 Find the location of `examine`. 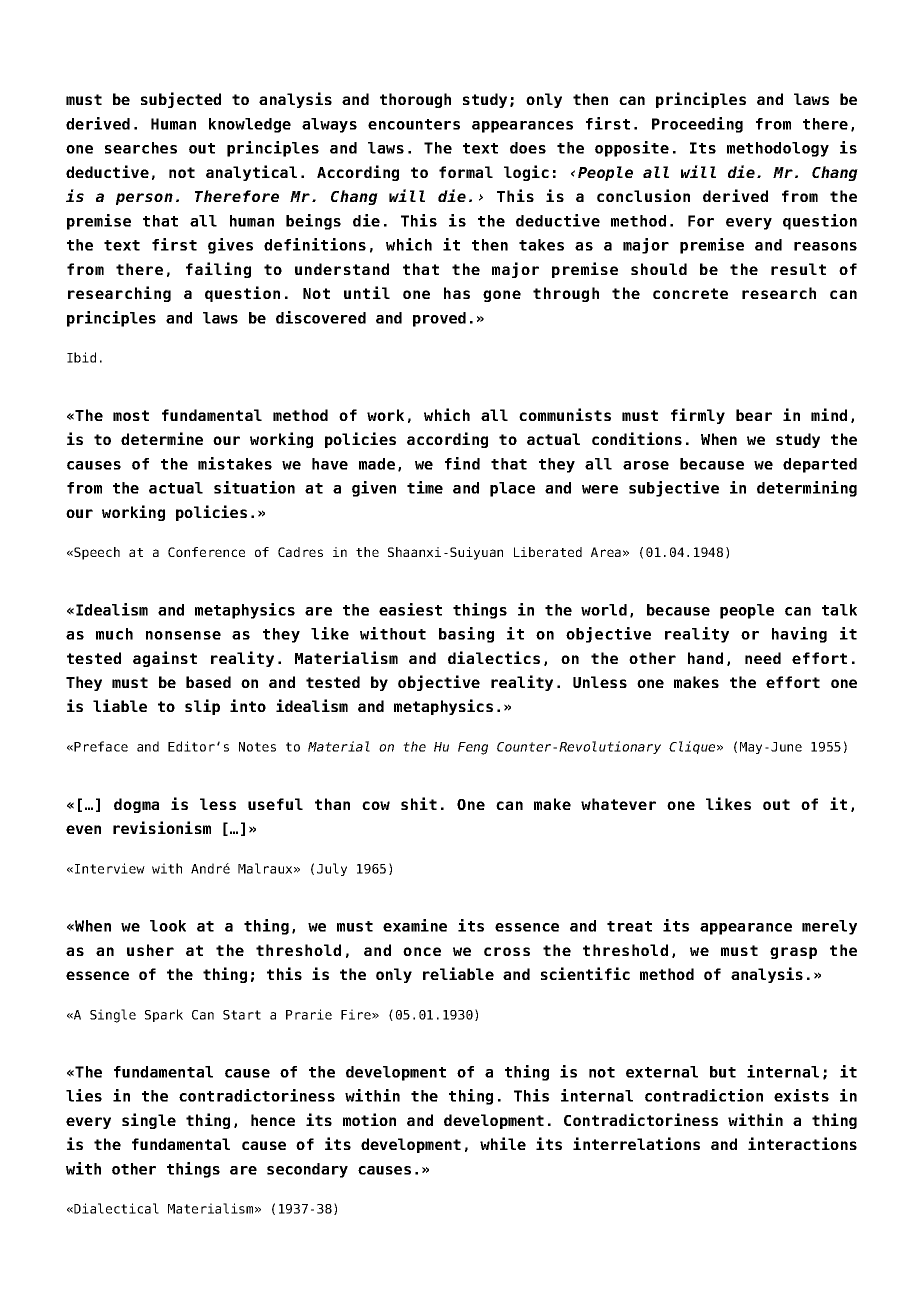

examine is located at coordinates (415, 925).
